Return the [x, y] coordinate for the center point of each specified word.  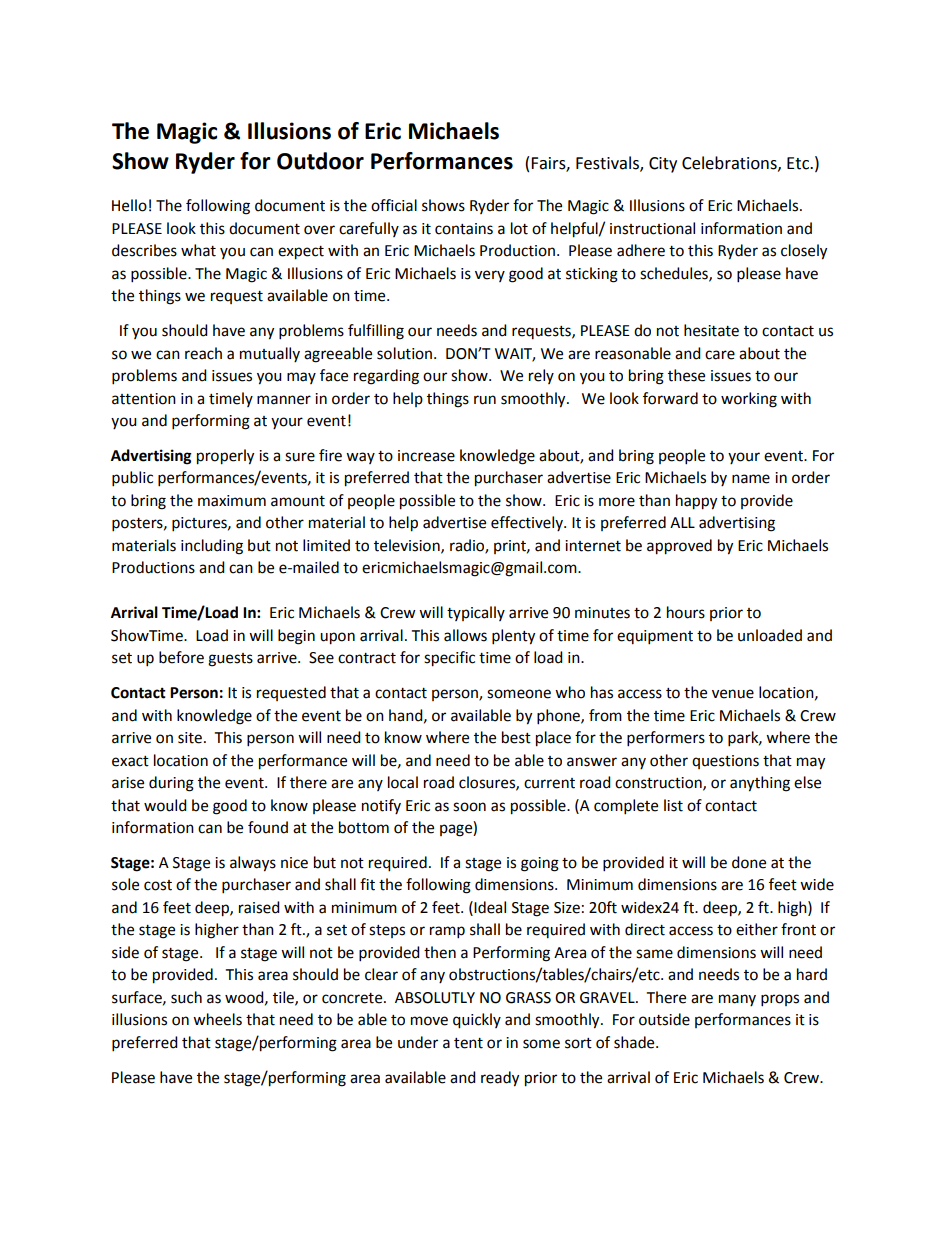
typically [476, 613]
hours [686, 612]
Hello [129, 205]
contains [464, 229]
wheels [217, 1019]
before [181, 657]
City [663, 165]
